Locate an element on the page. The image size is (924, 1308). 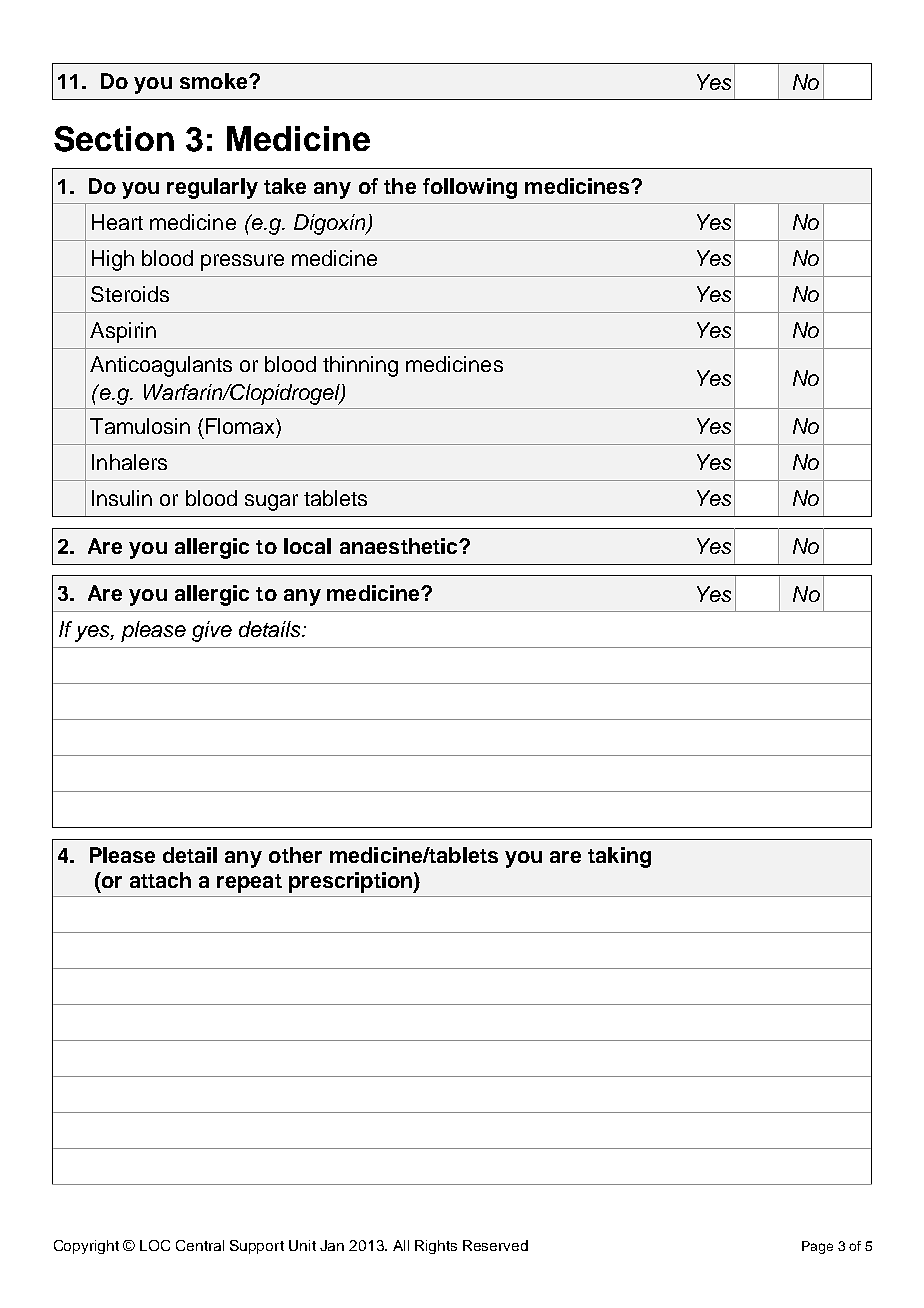
Digoxin is located at coordinates (330, 224).
